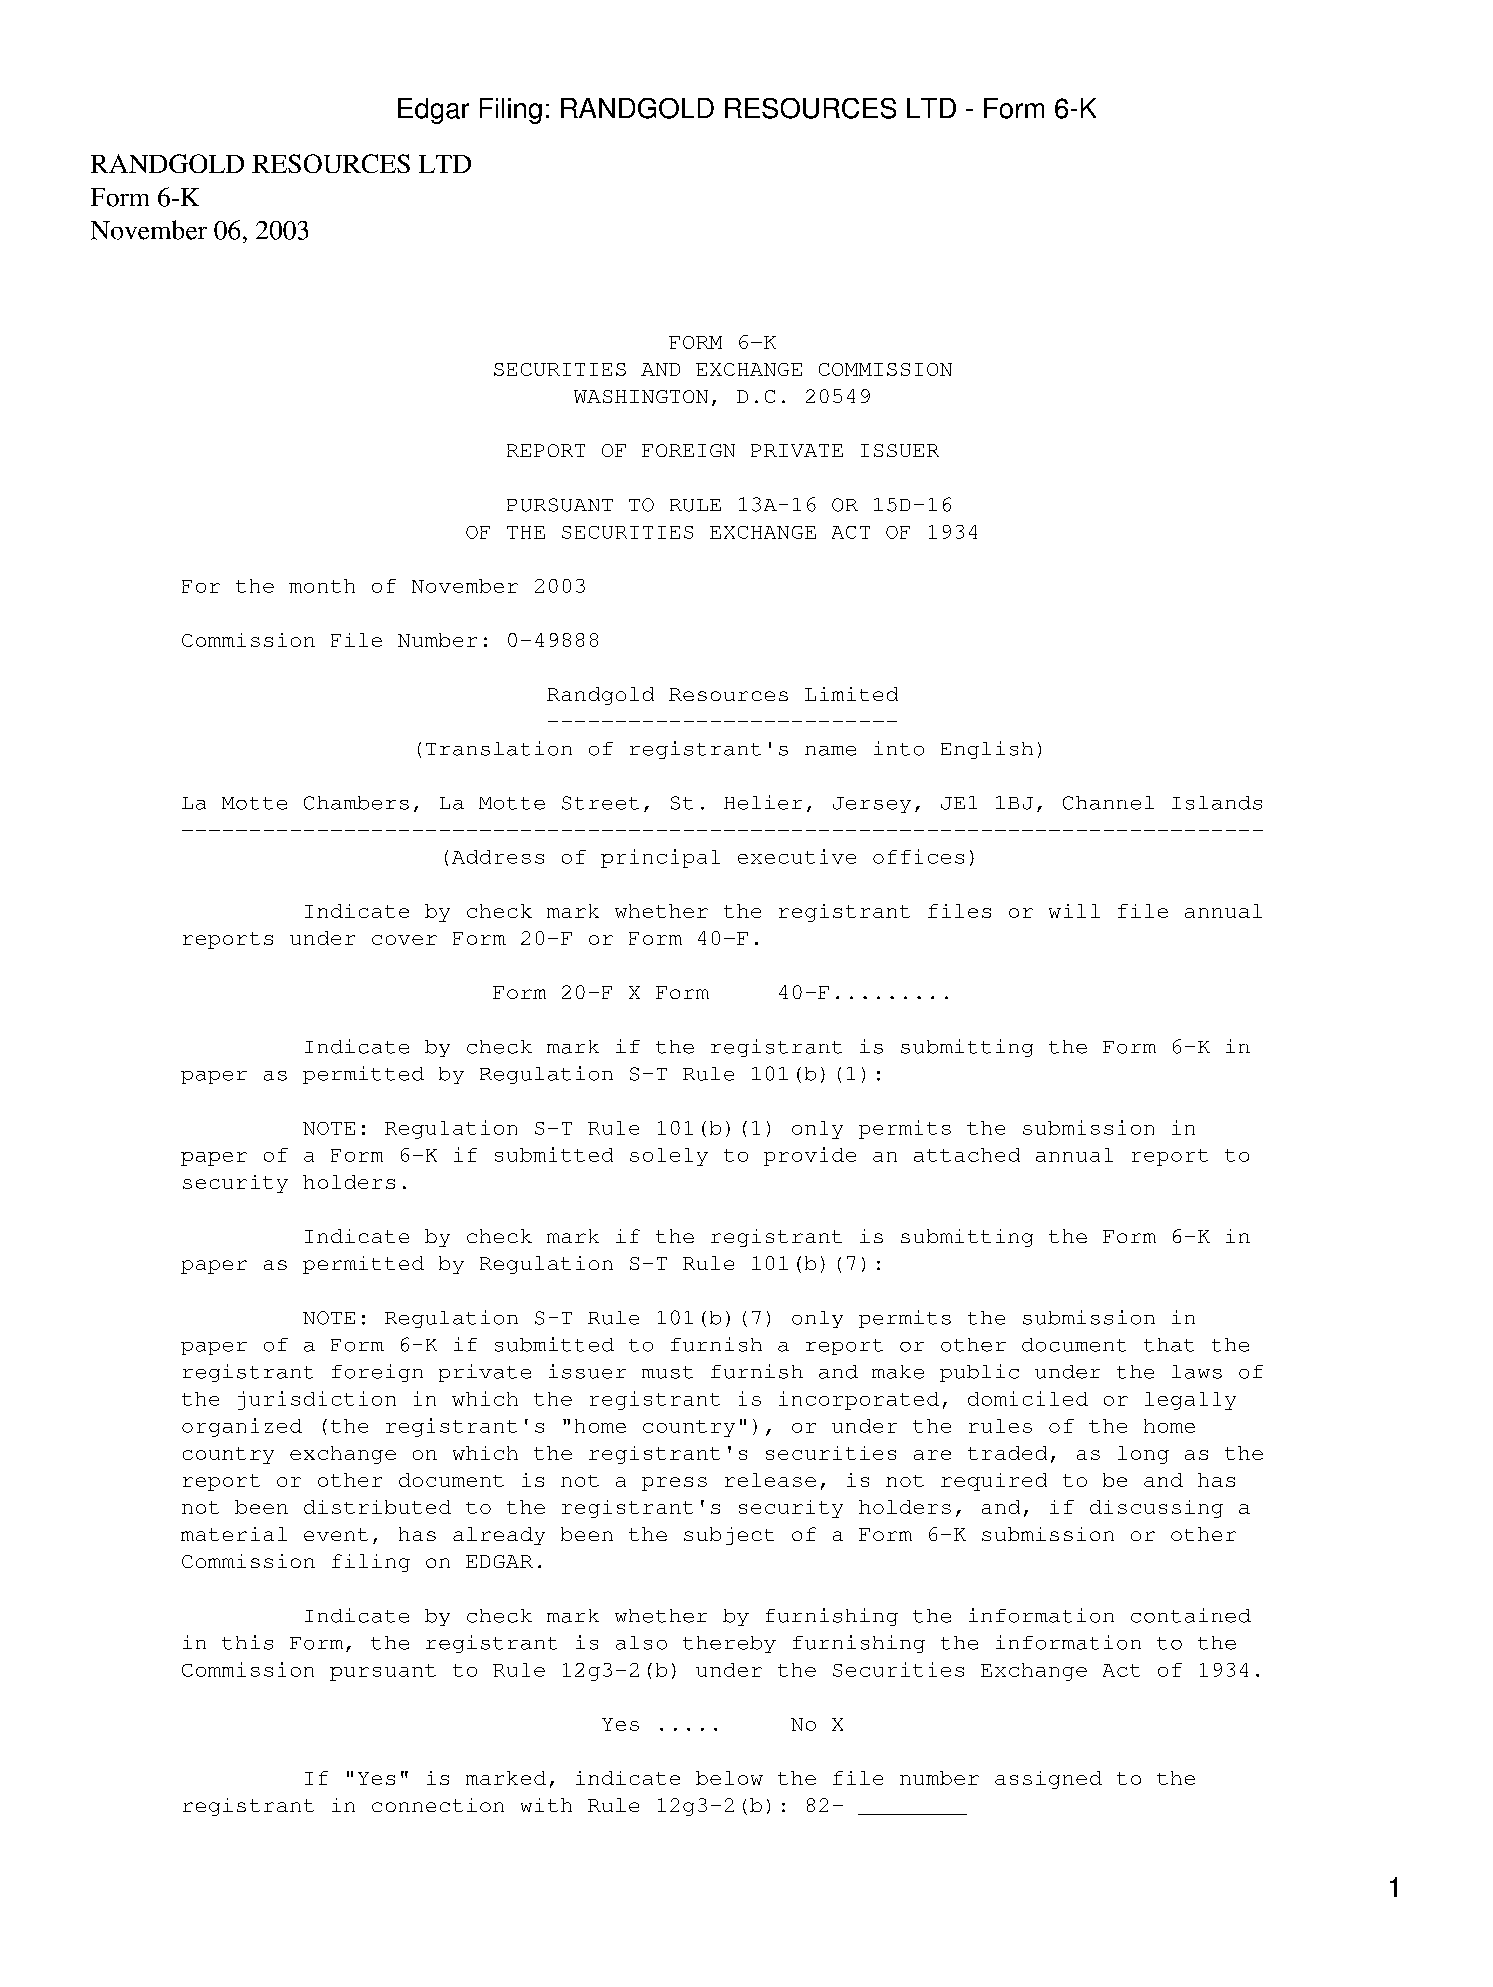 The height and width of the page is (1987, 1493). What do you see at coordinates (322, 586) in the page?
I see `month` at bounding box center [322, 586].
